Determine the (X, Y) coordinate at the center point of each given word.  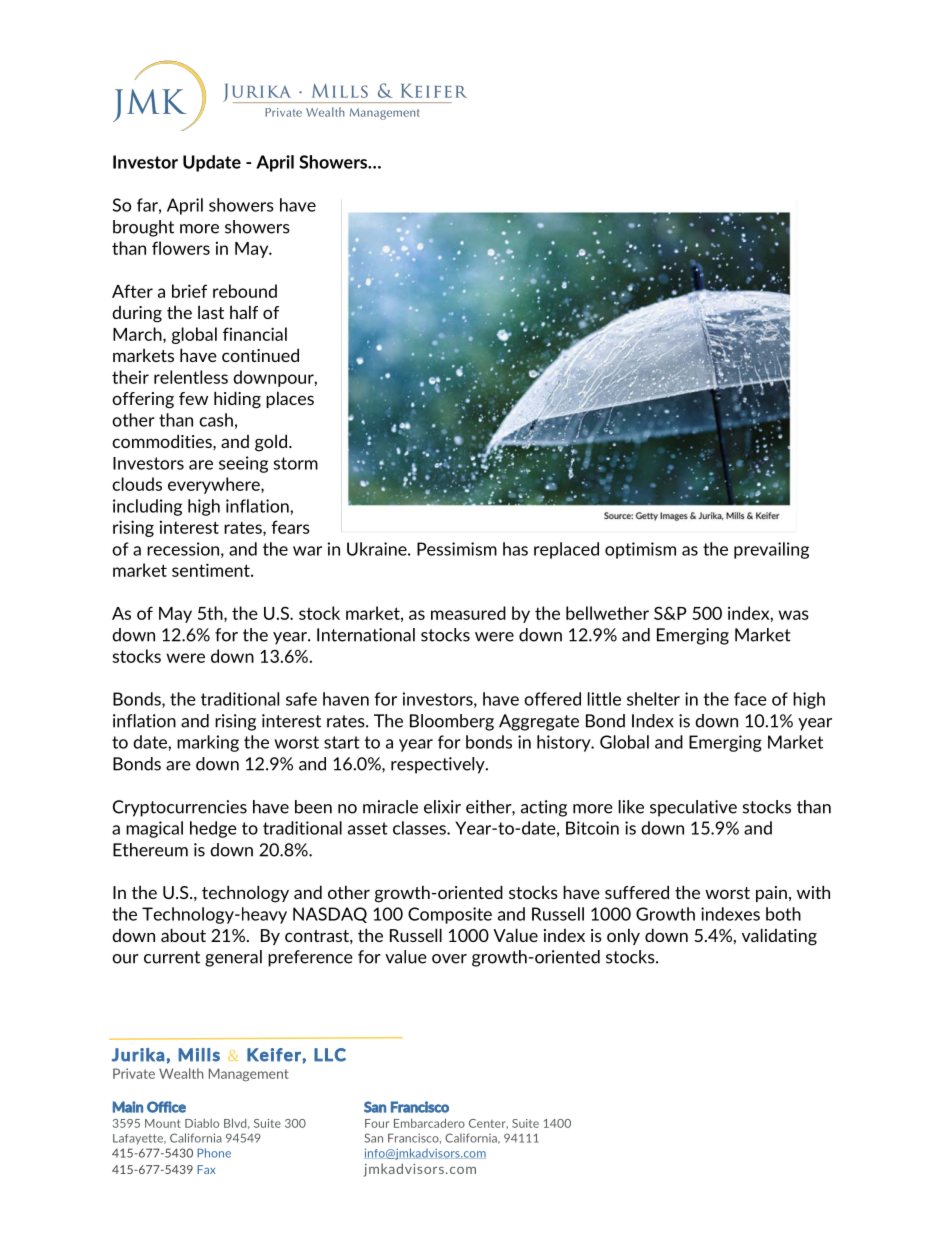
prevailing (771, 550)
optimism (640, 550)
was (794, 615)
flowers (181, 248)
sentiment (212, 570)
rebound (245, 291)
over (449, 959)
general (233, 958)
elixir (442, 807)
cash (216, 420)
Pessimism (457, 549)
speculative (693, 808)
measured (468, 613)
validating (779, 937)
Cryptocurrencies (180, 808)
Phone (214, 1153)
